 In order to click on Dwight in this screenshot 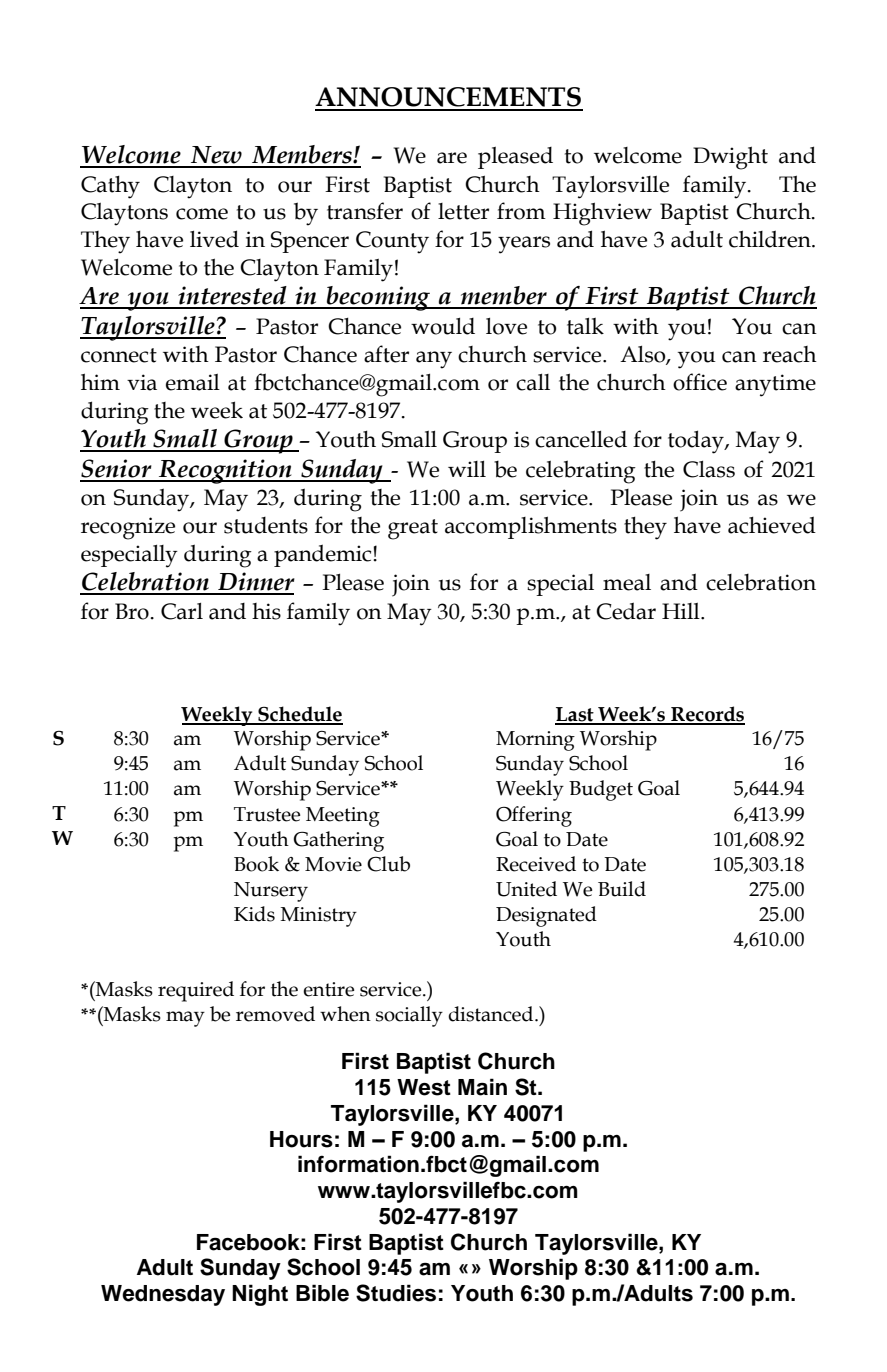, I will do `click(730, 158)`.
